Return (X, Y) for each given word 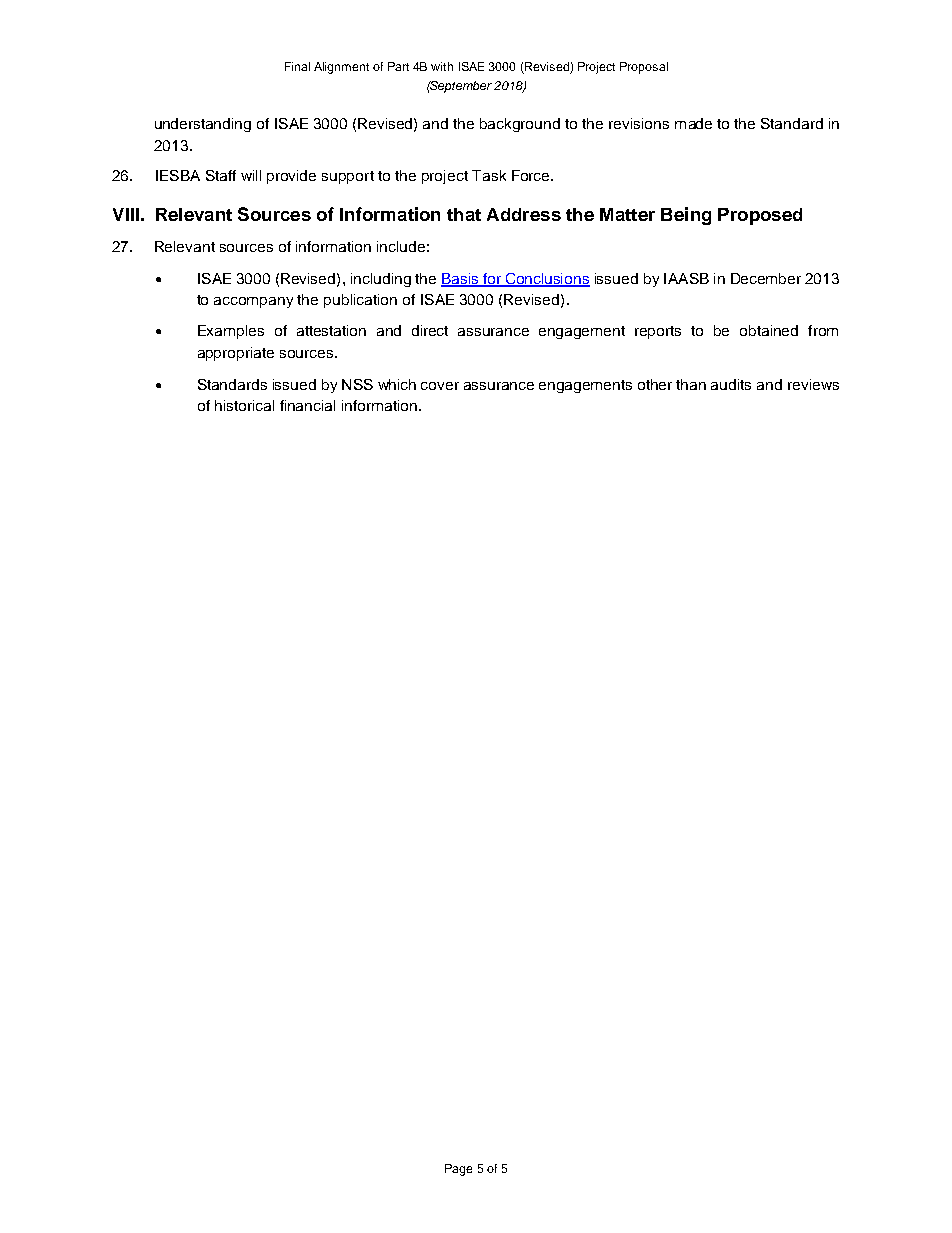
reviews (813, 384)
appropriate (236, 354)
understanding (203, 125)
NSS (357, 384)
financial (307, 405)
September (460, 87)
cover (440, 386)
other (655, 384)
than (691, 384)
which (397, 384)
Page (458, 1170)
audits (731, 384)
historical (244, 405)
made (693, 123)
